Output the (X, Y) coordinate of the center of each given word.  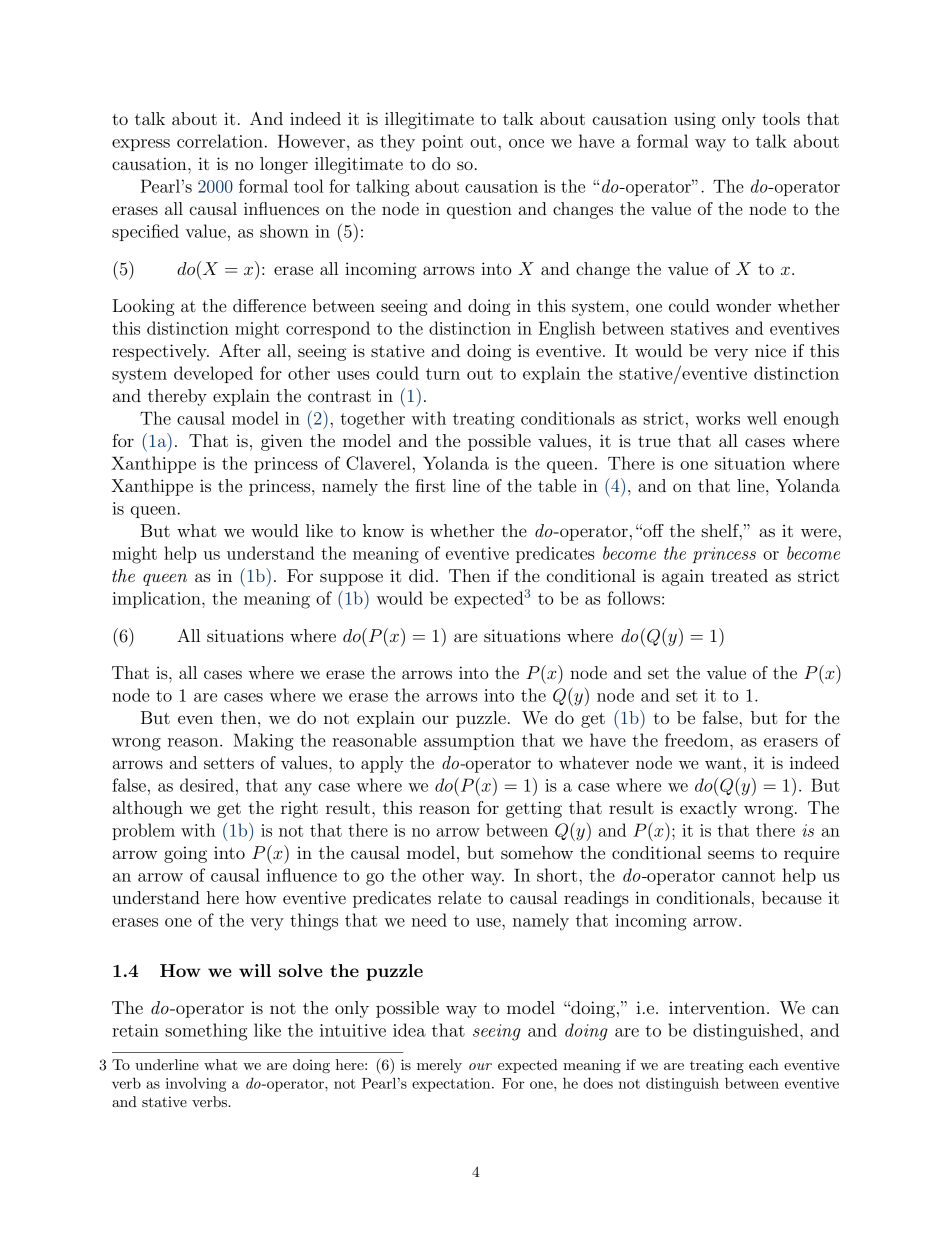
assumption (469, 742)
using (695, 120)
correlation (220, 141)
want (723, 763)
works (718, 418)
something (206, 1032)
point (442, 143)
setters (229, 763)
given (282, 442)
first (430, 485)
